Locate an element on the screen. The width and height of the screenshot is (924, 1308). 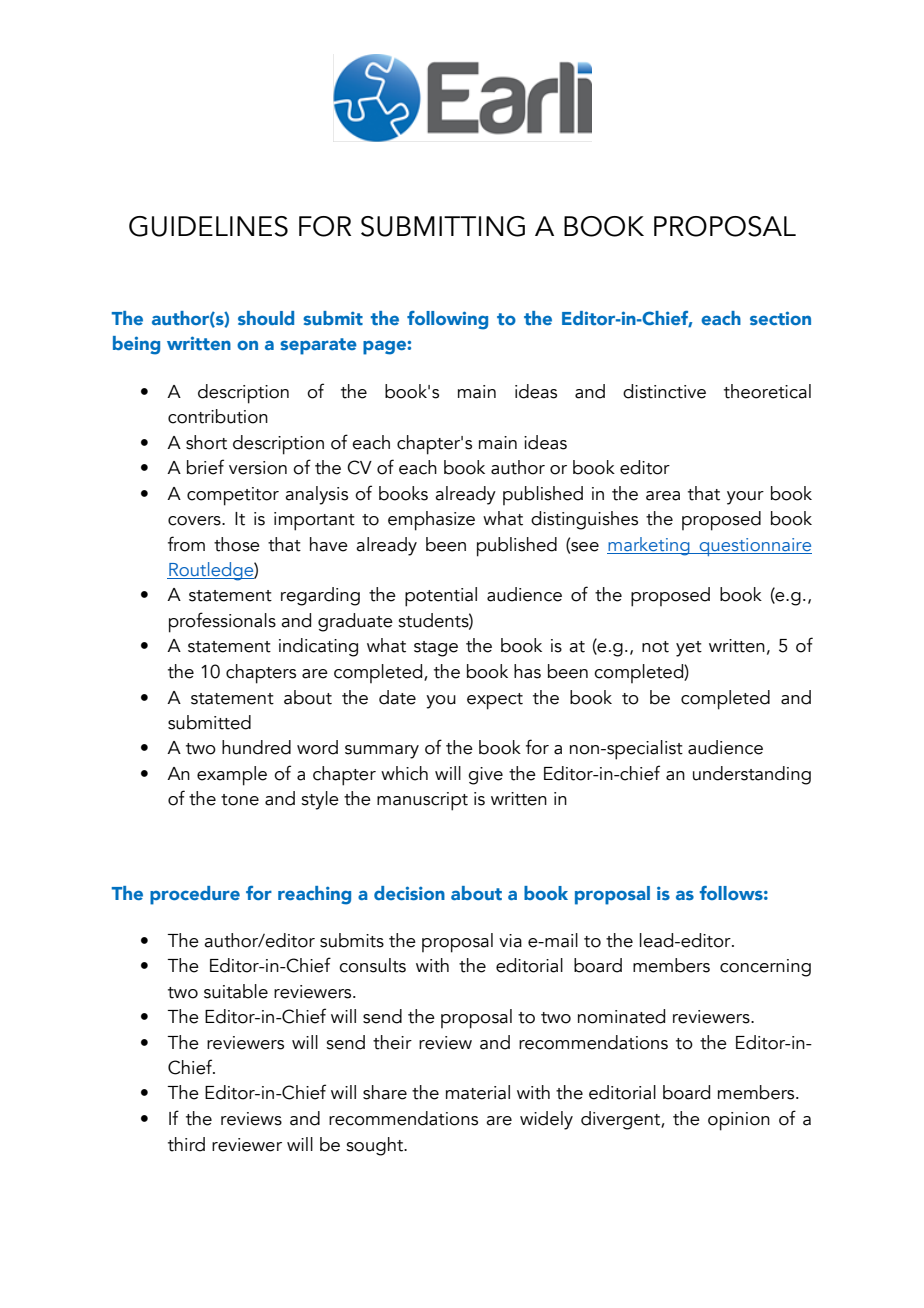
following is located at coordinates (447, 320).
